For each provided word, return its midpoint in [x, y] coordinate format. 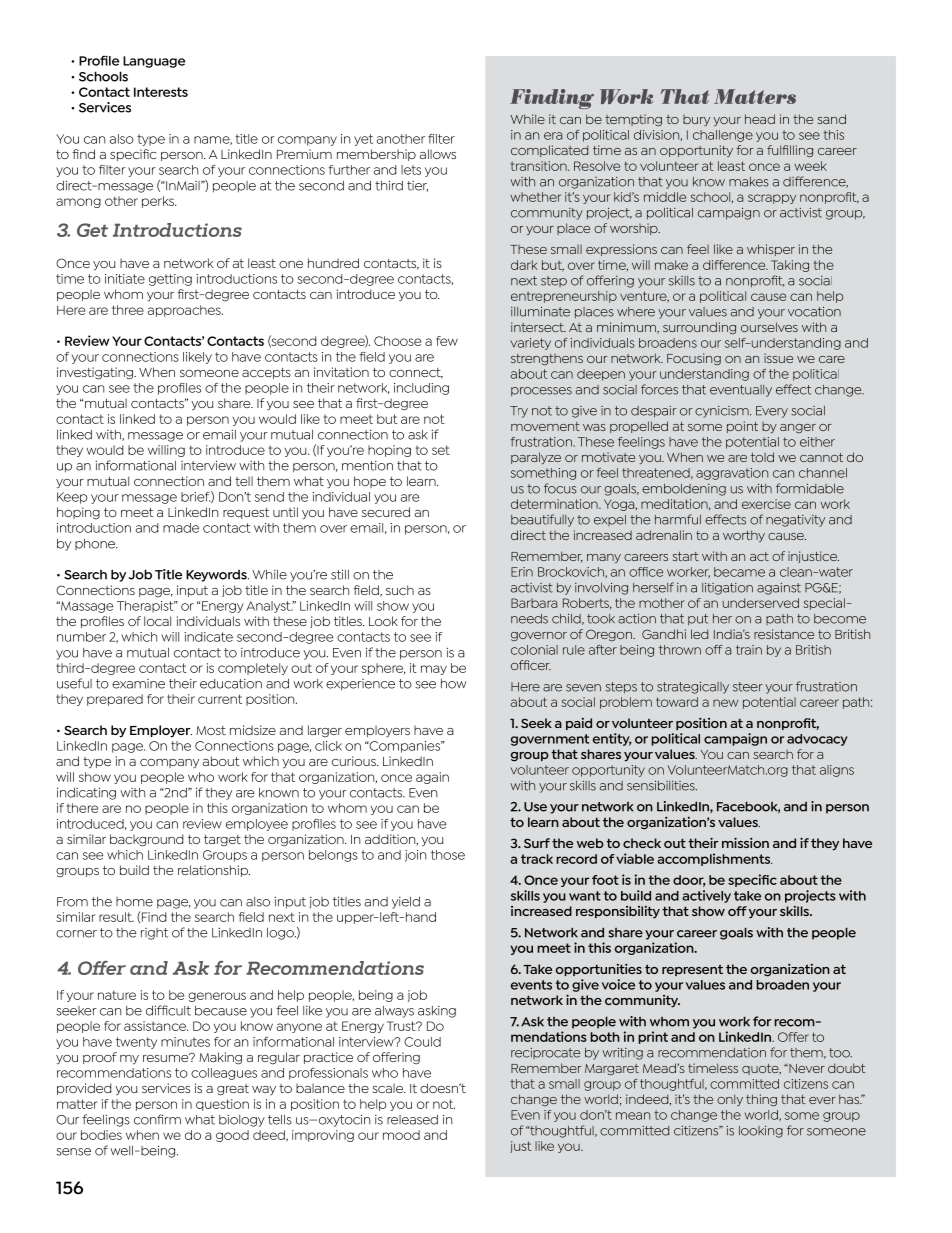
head [760, 119]
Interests [161, 92]
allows [438, 154]
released [412, 1120]
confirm [157, 1119]
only [730, 1100]
